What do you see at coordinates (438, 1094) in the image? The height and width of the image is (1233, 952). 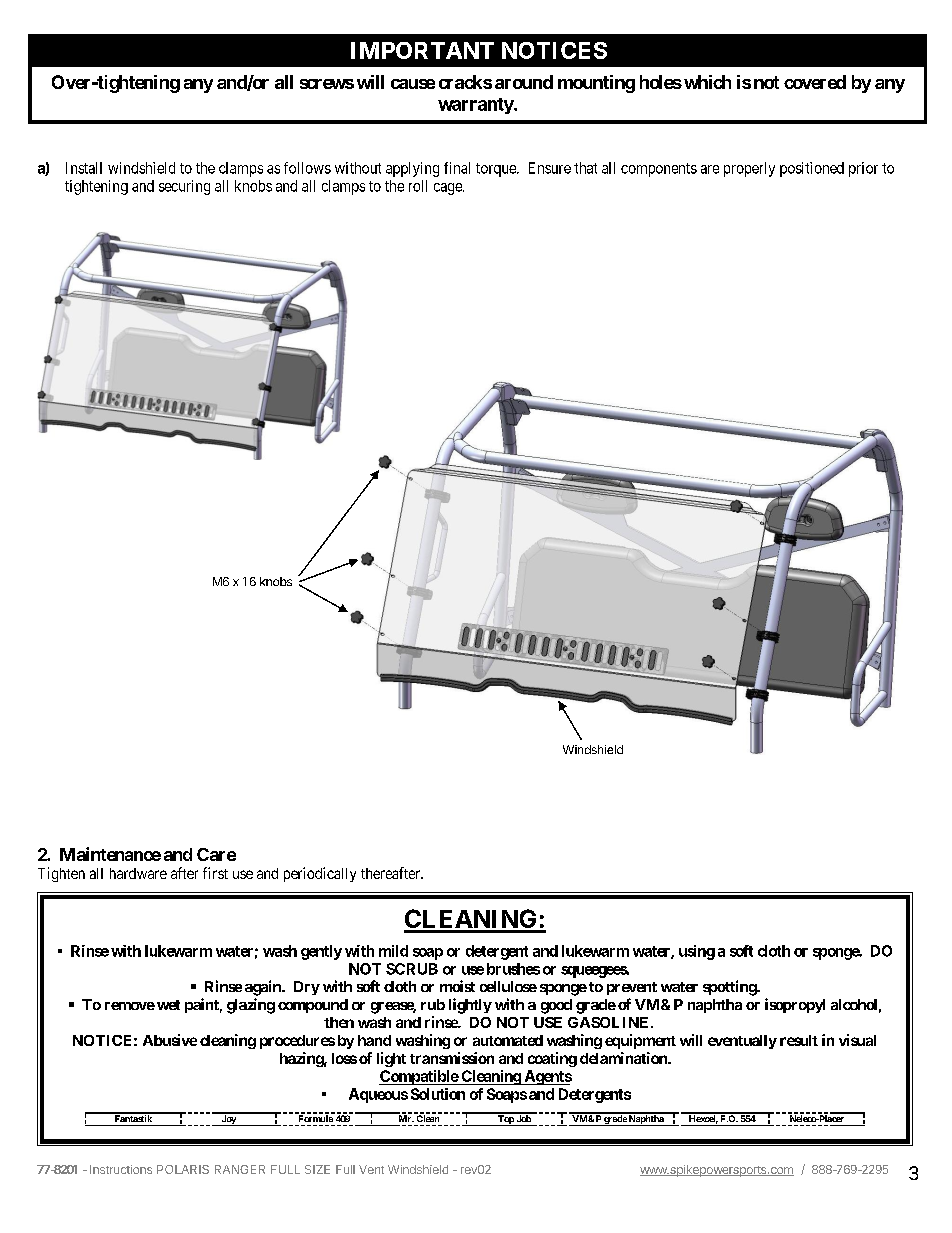 I see `Solution` at bounding box center [438, 1094].
